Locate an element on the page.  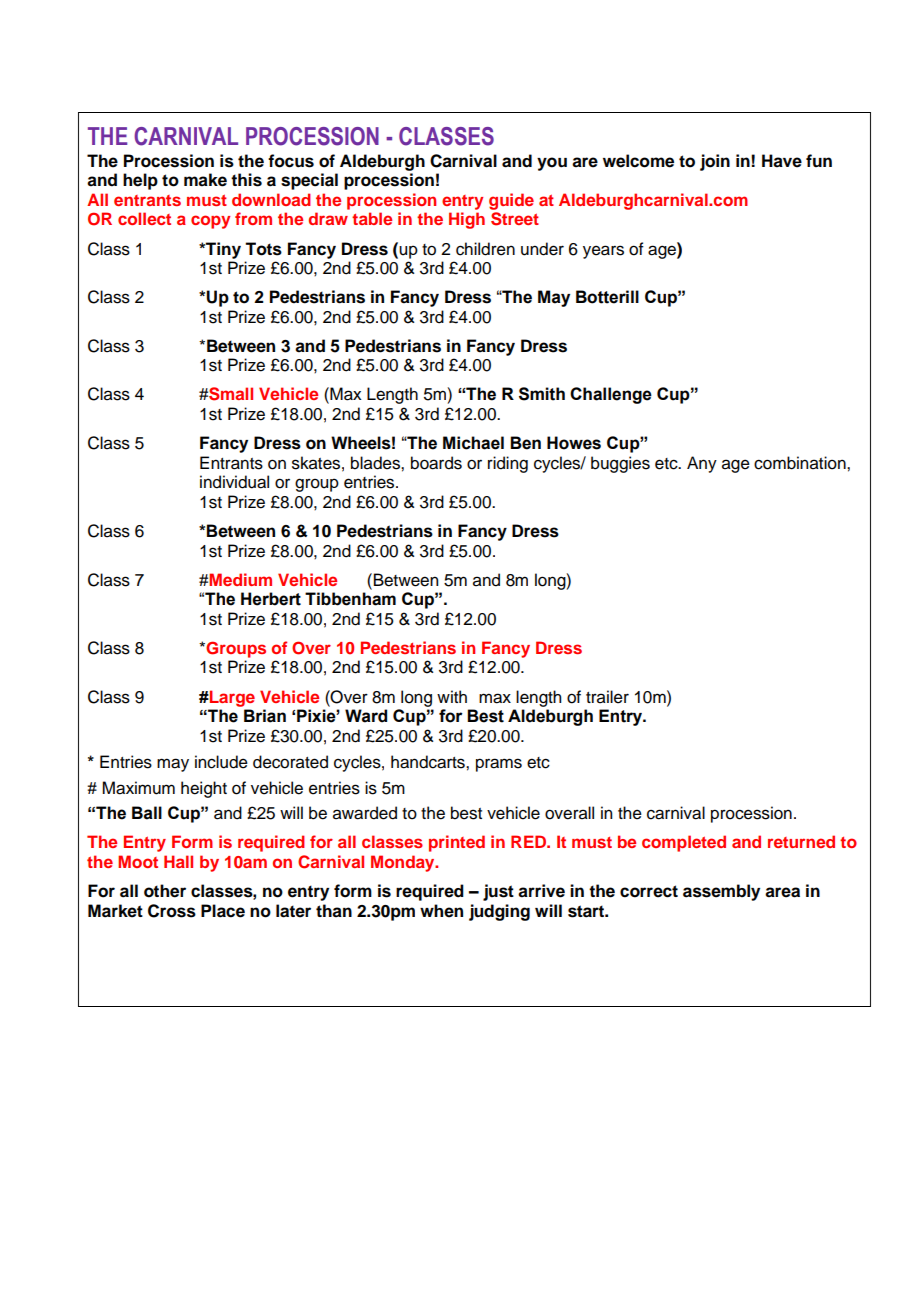
just is located at coordinates (498, 892).
